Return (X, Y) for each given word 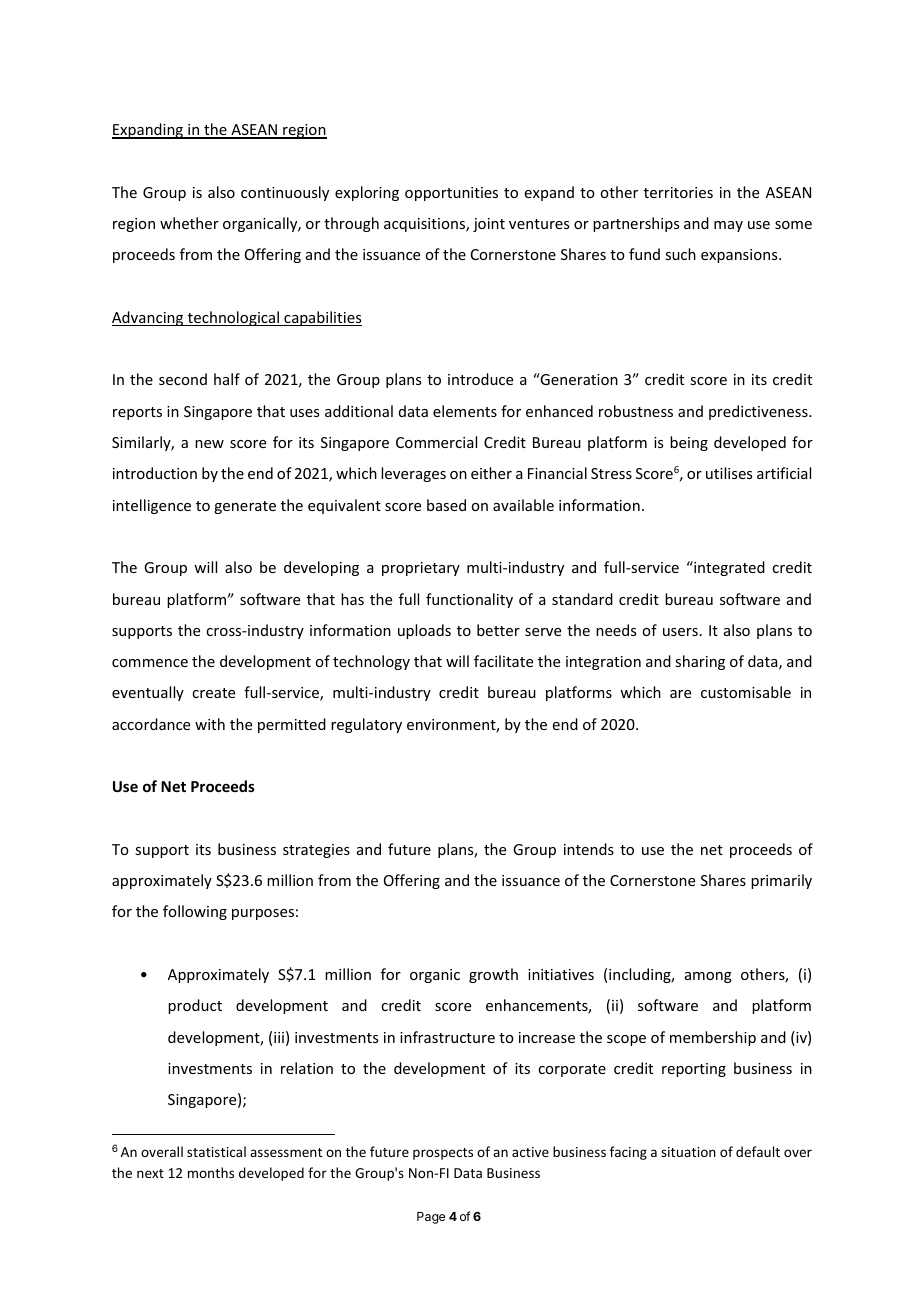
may (728, 226)
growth (493, 975)
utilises (729, 473)
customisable (746, 692)
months (211, 1172)
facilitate (503, 661)
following (195, 912)
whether (189, 223)
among (708, 977)
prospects (443, 1154)
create (213, 693)
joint (489, 225)
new (209, 444)
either (491, 473)
